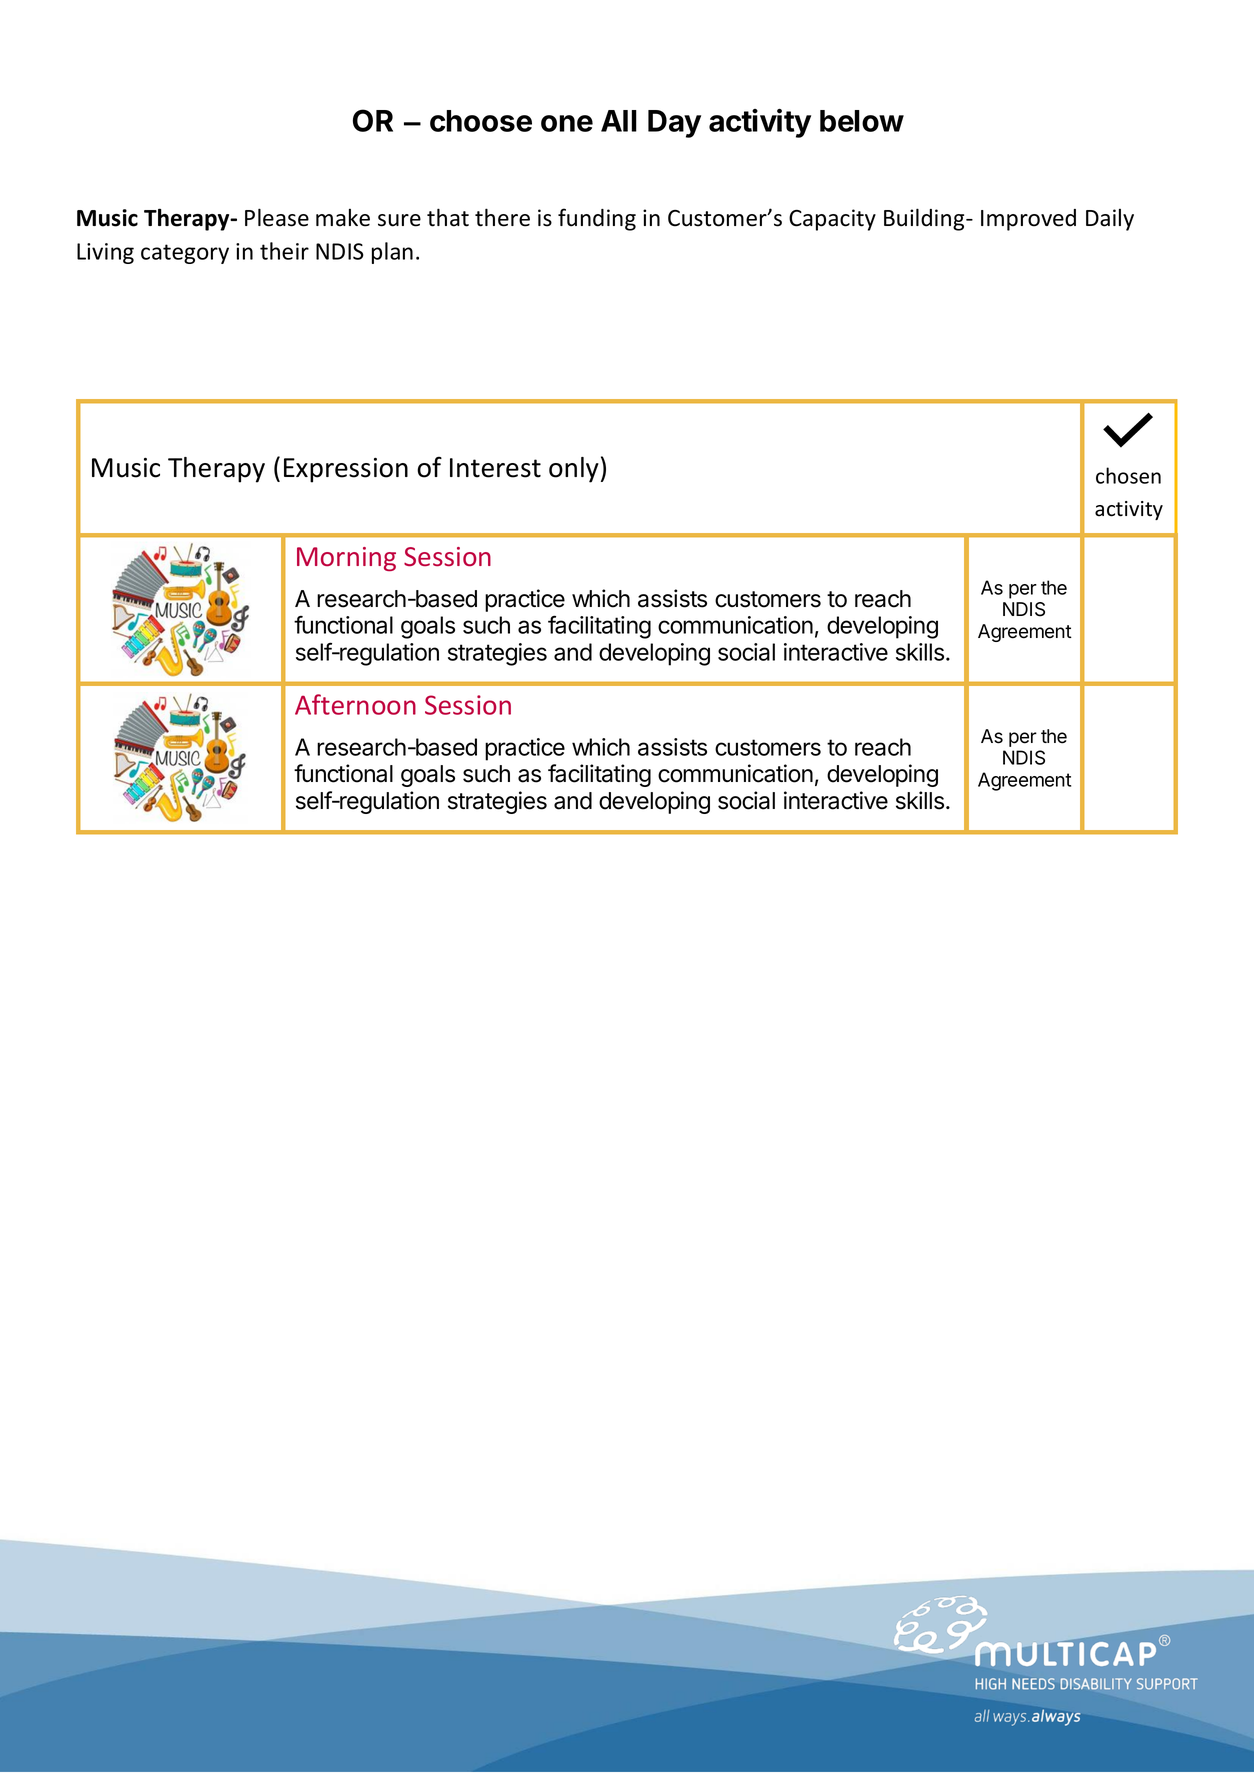 This image has width=1254, height=1773. Describe the element at coordinates (355, 704) in the image. I see `Afternoon` at that location.
